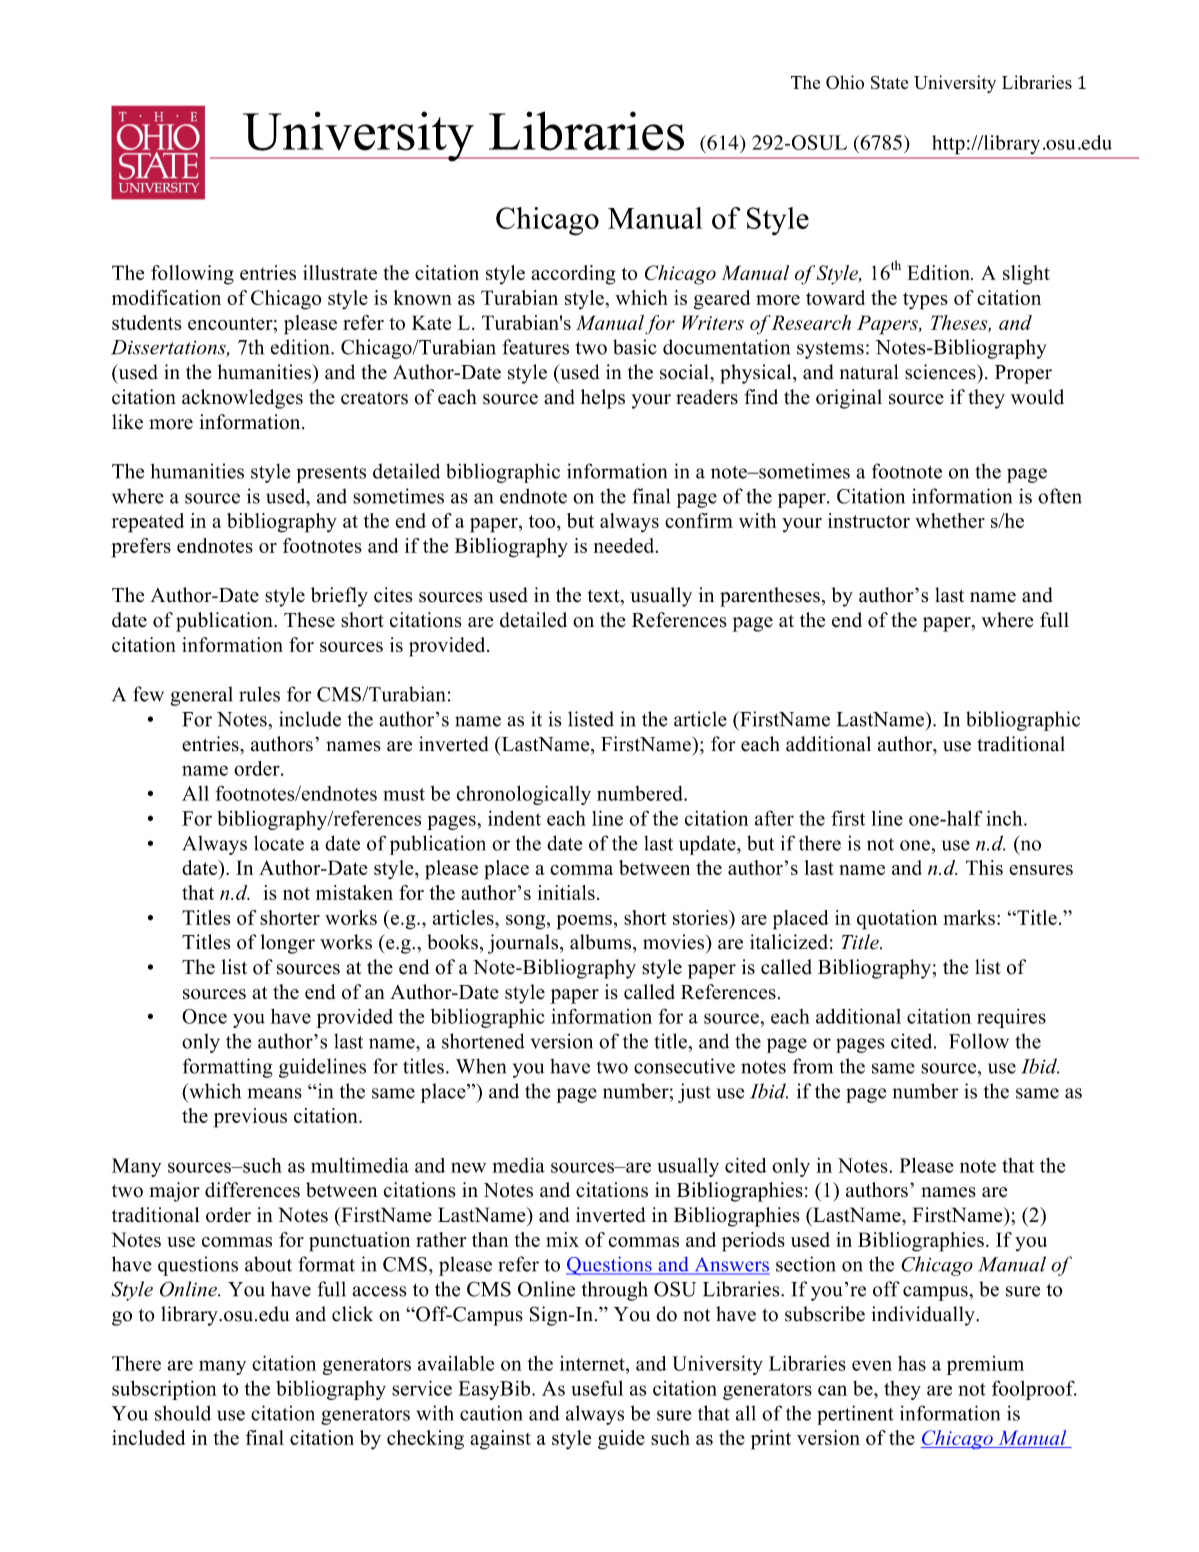 Image resolution: width=1199 pixels, height=1552 pixels. What do you see at coordinates (1005, 818) in the screenshot?
I see `inch` at bounding box center [1005, 818].
